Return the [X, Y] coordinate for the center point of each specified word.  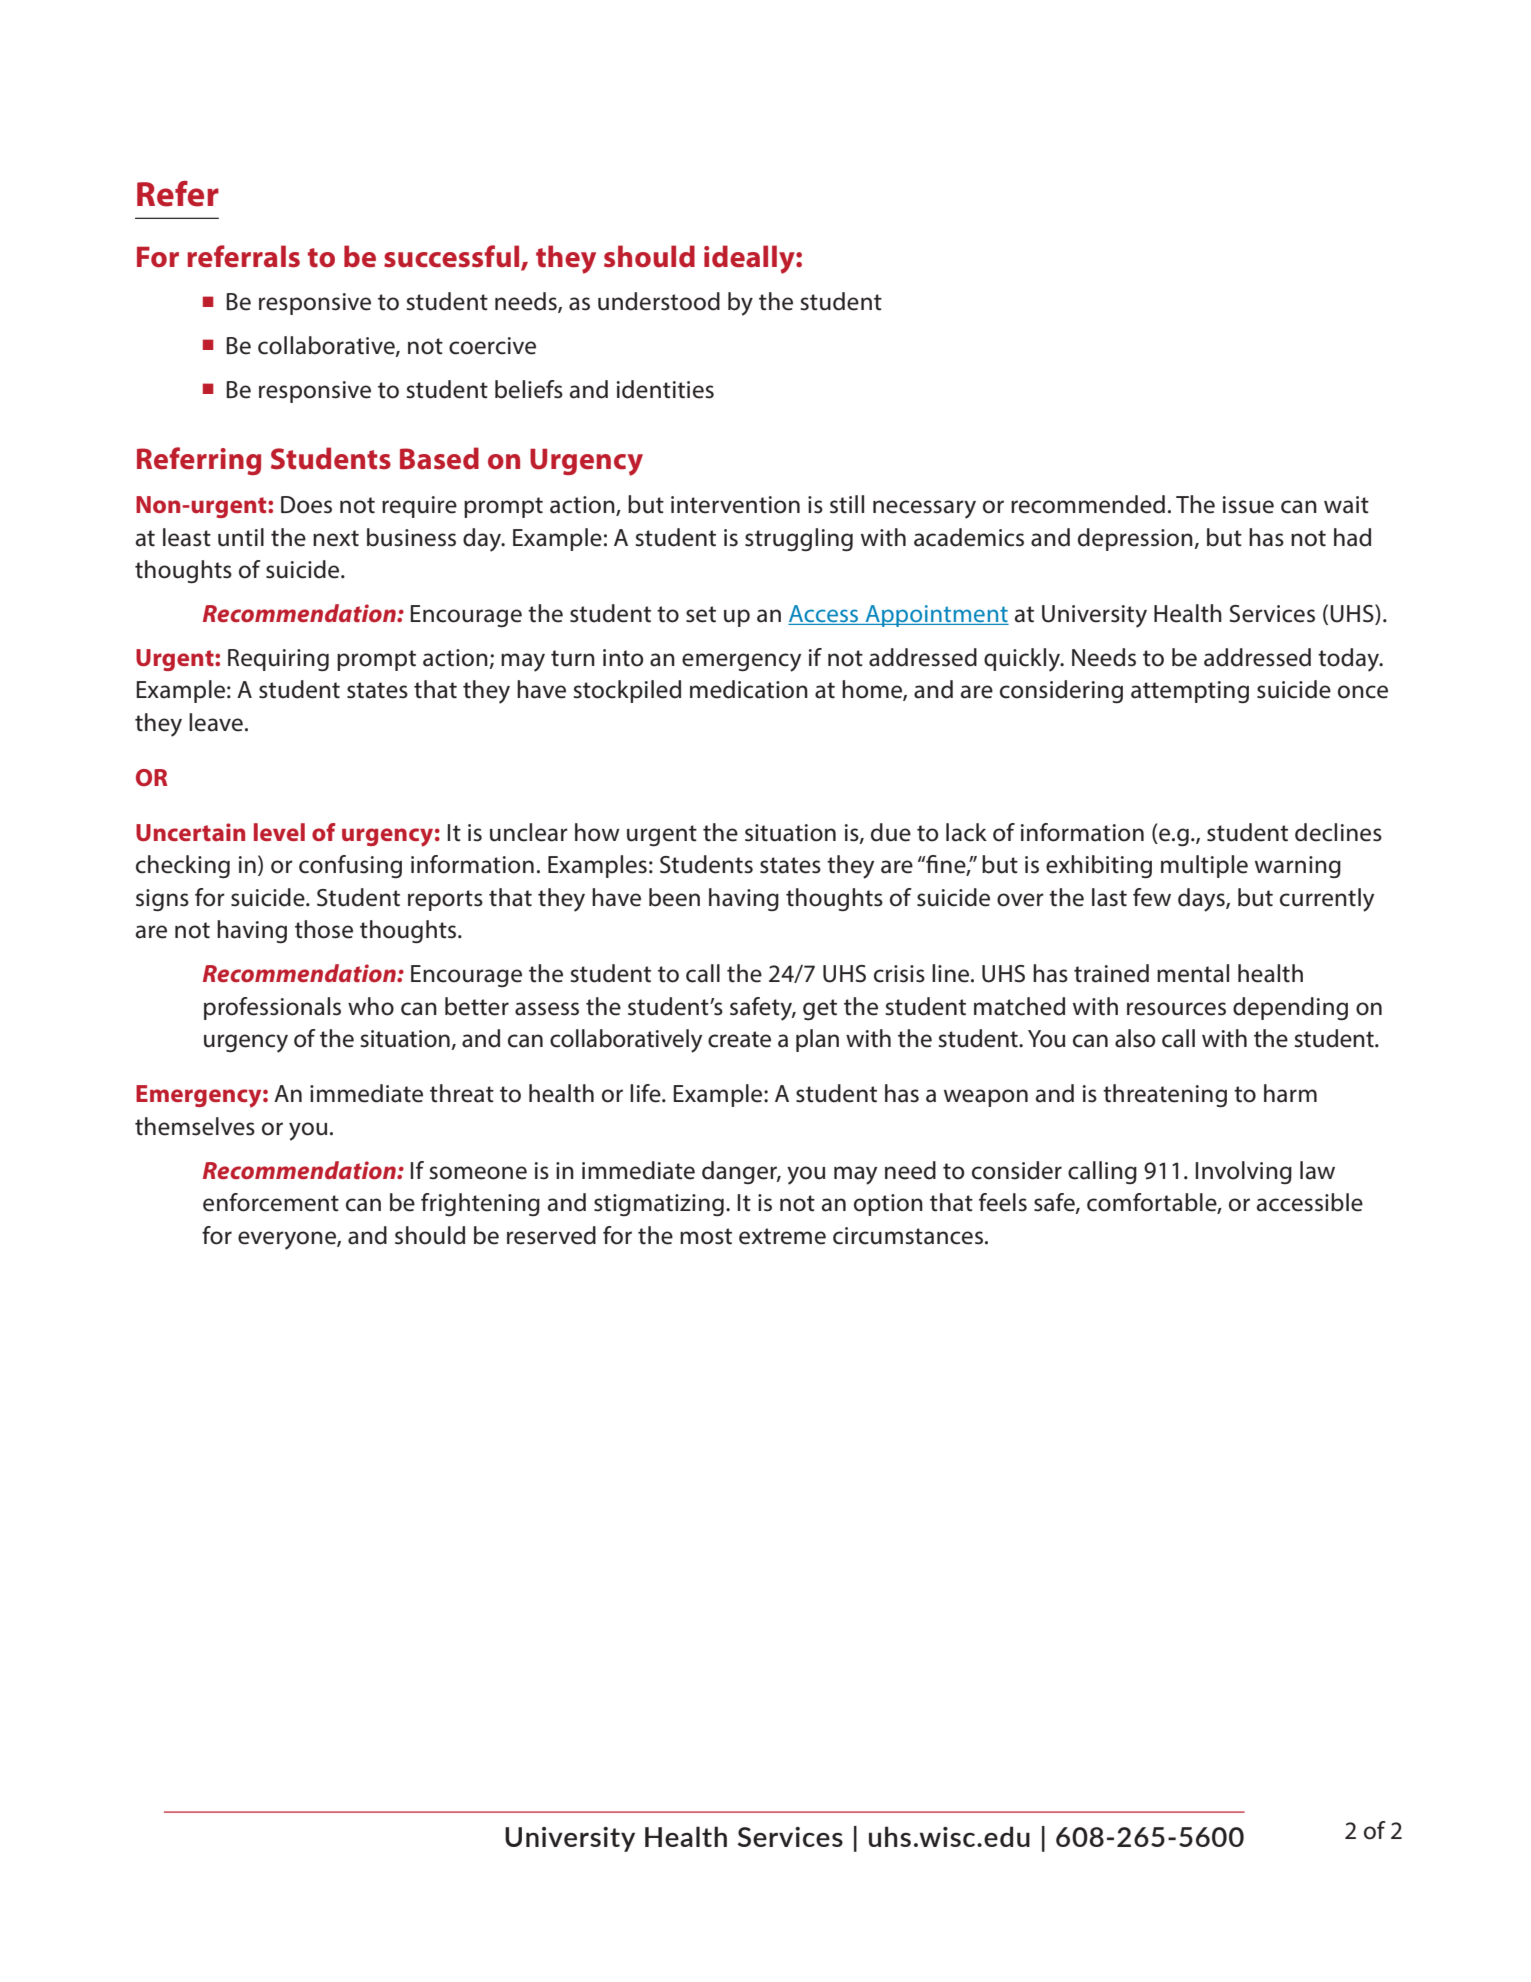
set [701, 614]
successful [453, 257]
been [674, 897]
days [1202, 900]
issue [1248, 505]
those [324, 929]
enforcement [271, 1202]
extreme [782, 1236]
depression [1135, 539]
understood [659, 301]
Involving [1244, 1172]
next [336, 538]
